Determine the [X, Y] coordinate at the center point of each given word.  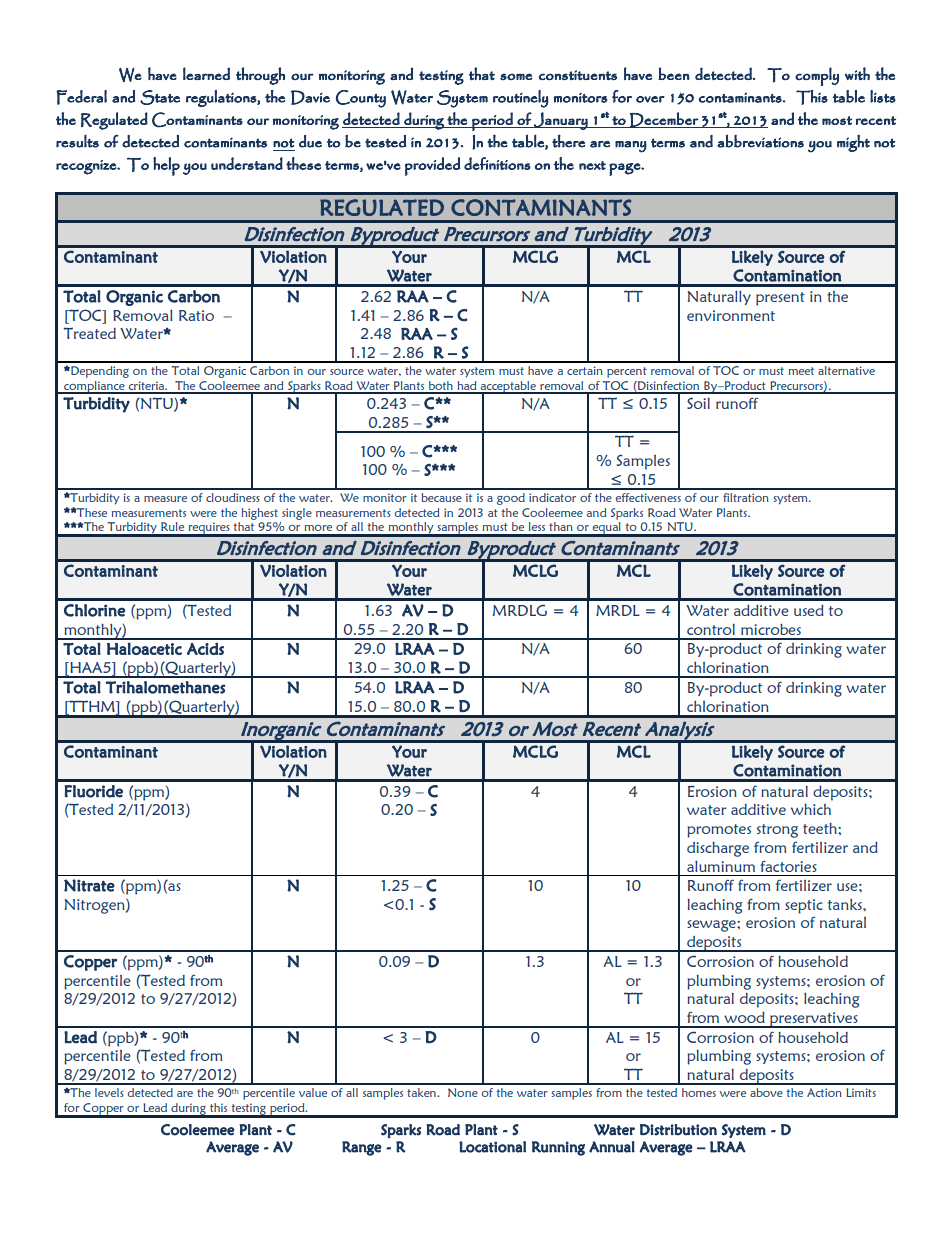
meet [801, 371]
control [711, 629]
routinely [520, 99]
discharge [718, 849]
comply [817, 76]
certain [585, 370]
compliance [94, 387]
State [160, 97]
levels [109, 1092]
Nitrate [89, 885]
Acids [205, 648]
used [809, 610]
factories [788, 866]
